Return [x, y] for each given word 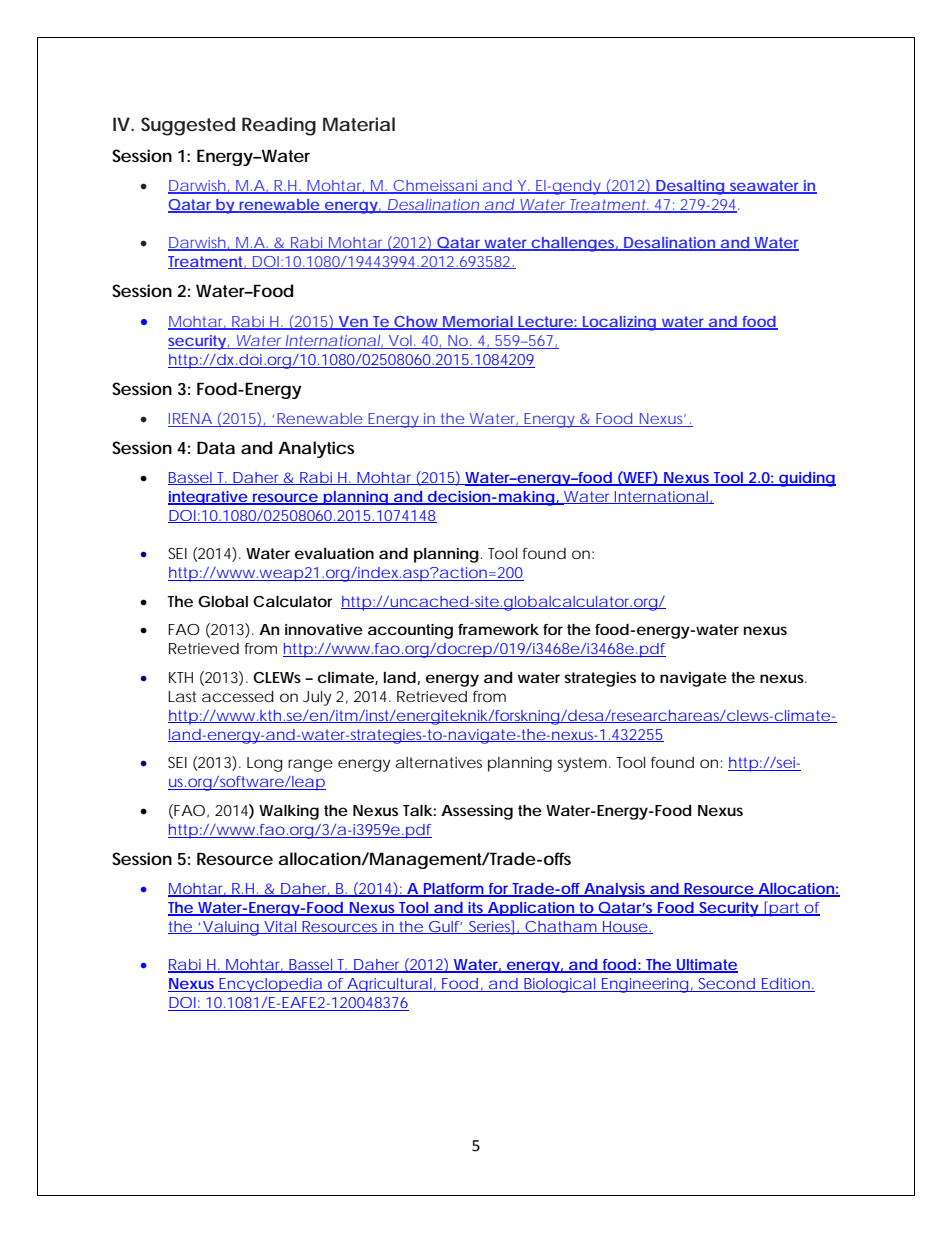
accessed [238, 696]
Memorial [478, 323]
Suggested [188, 126]
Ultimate [707, 966]
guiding [806, 479]
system [584, 764]
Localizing [621, 323]
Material [359, 124]
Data [216, 447]
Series [492, 927]
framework [498, 629]
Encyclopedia [271, 985]
